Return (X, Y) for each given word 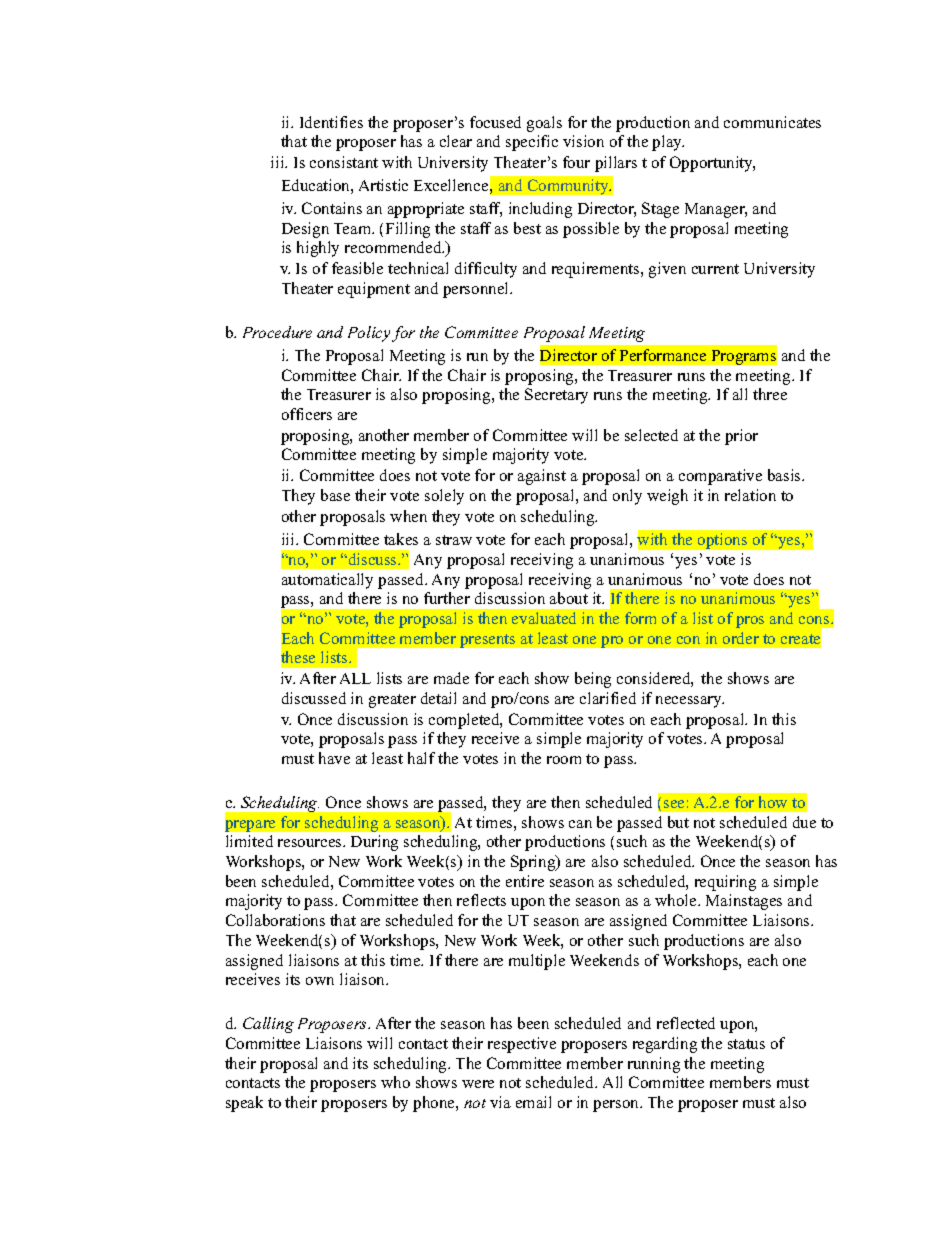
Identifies (331, 122)
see (674, 804)
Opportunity (712, 164)
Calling (268, 1025)
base (335, 495)
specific (532, 143)
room (564, 760)
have (334, 758)
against (542, 477)
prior (741, 437)
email (533, 1102)
